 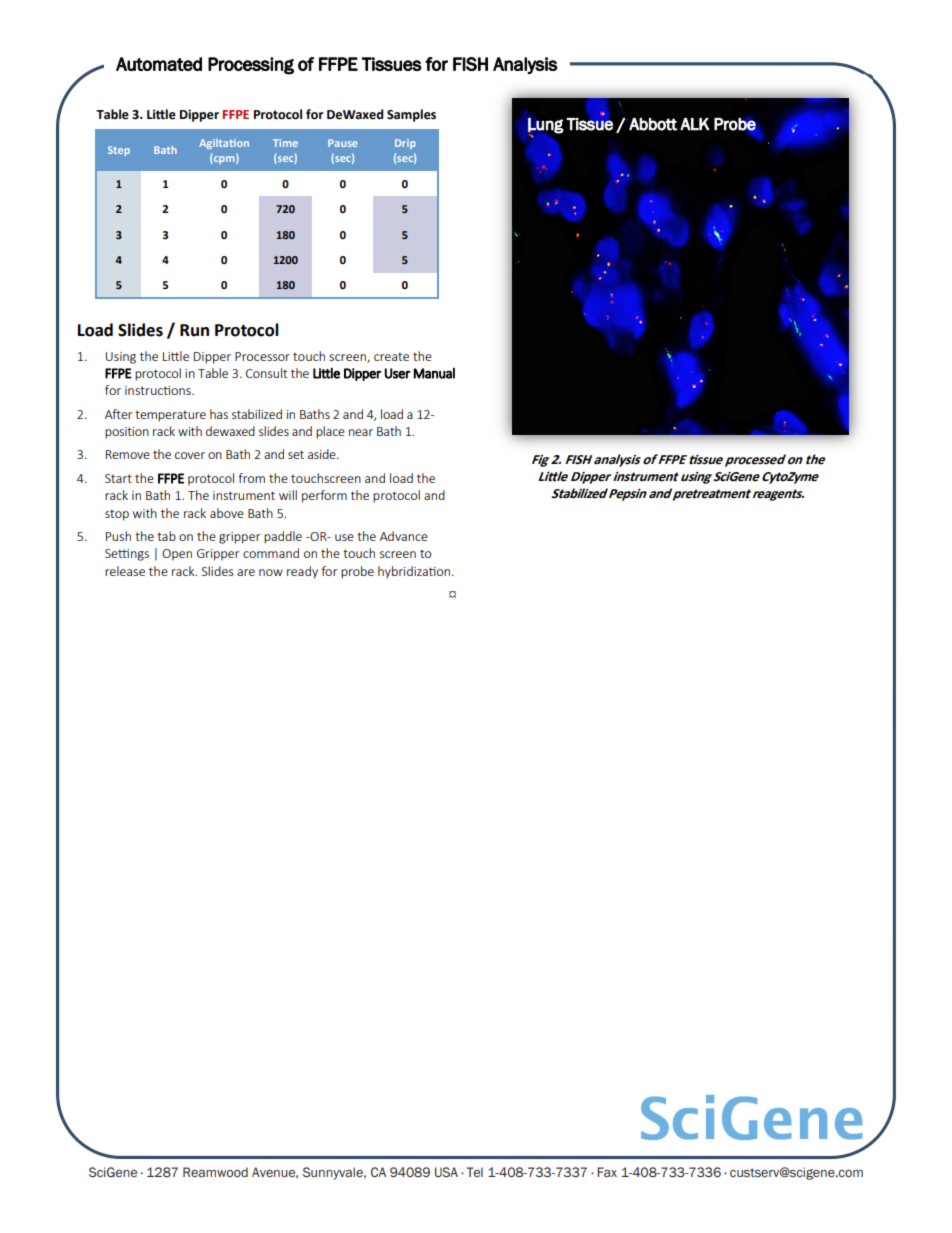 I want to click on Samples, so click(x=411, y=115).
